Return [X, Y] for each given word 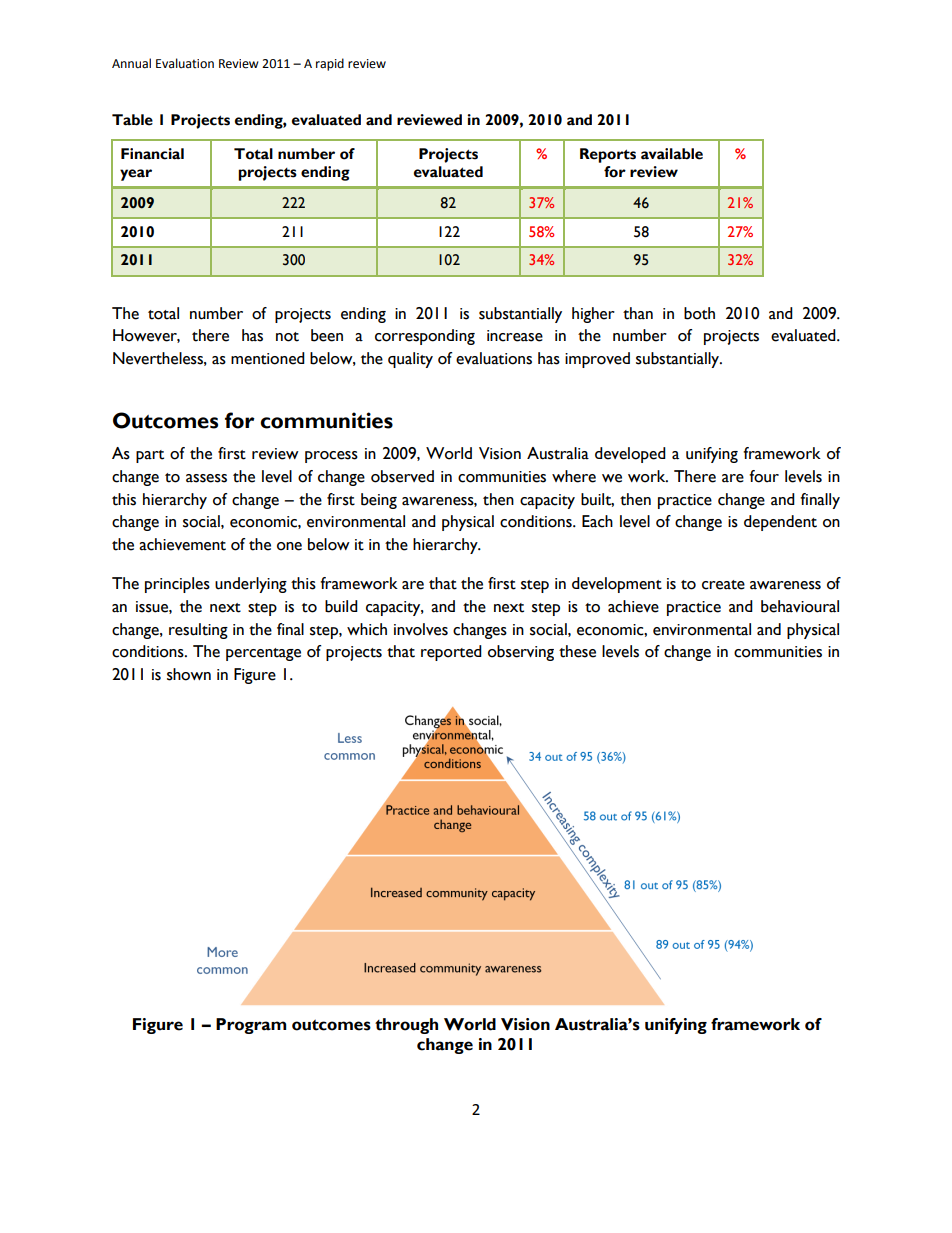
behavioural [800, 606]
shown [189, 674]
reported [451, 653]
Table [132, 120]
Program [251, 1026]
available [672, 154]
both [699, 313]
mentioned [268, 358]
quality [410, 360]
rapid [330, 64]
